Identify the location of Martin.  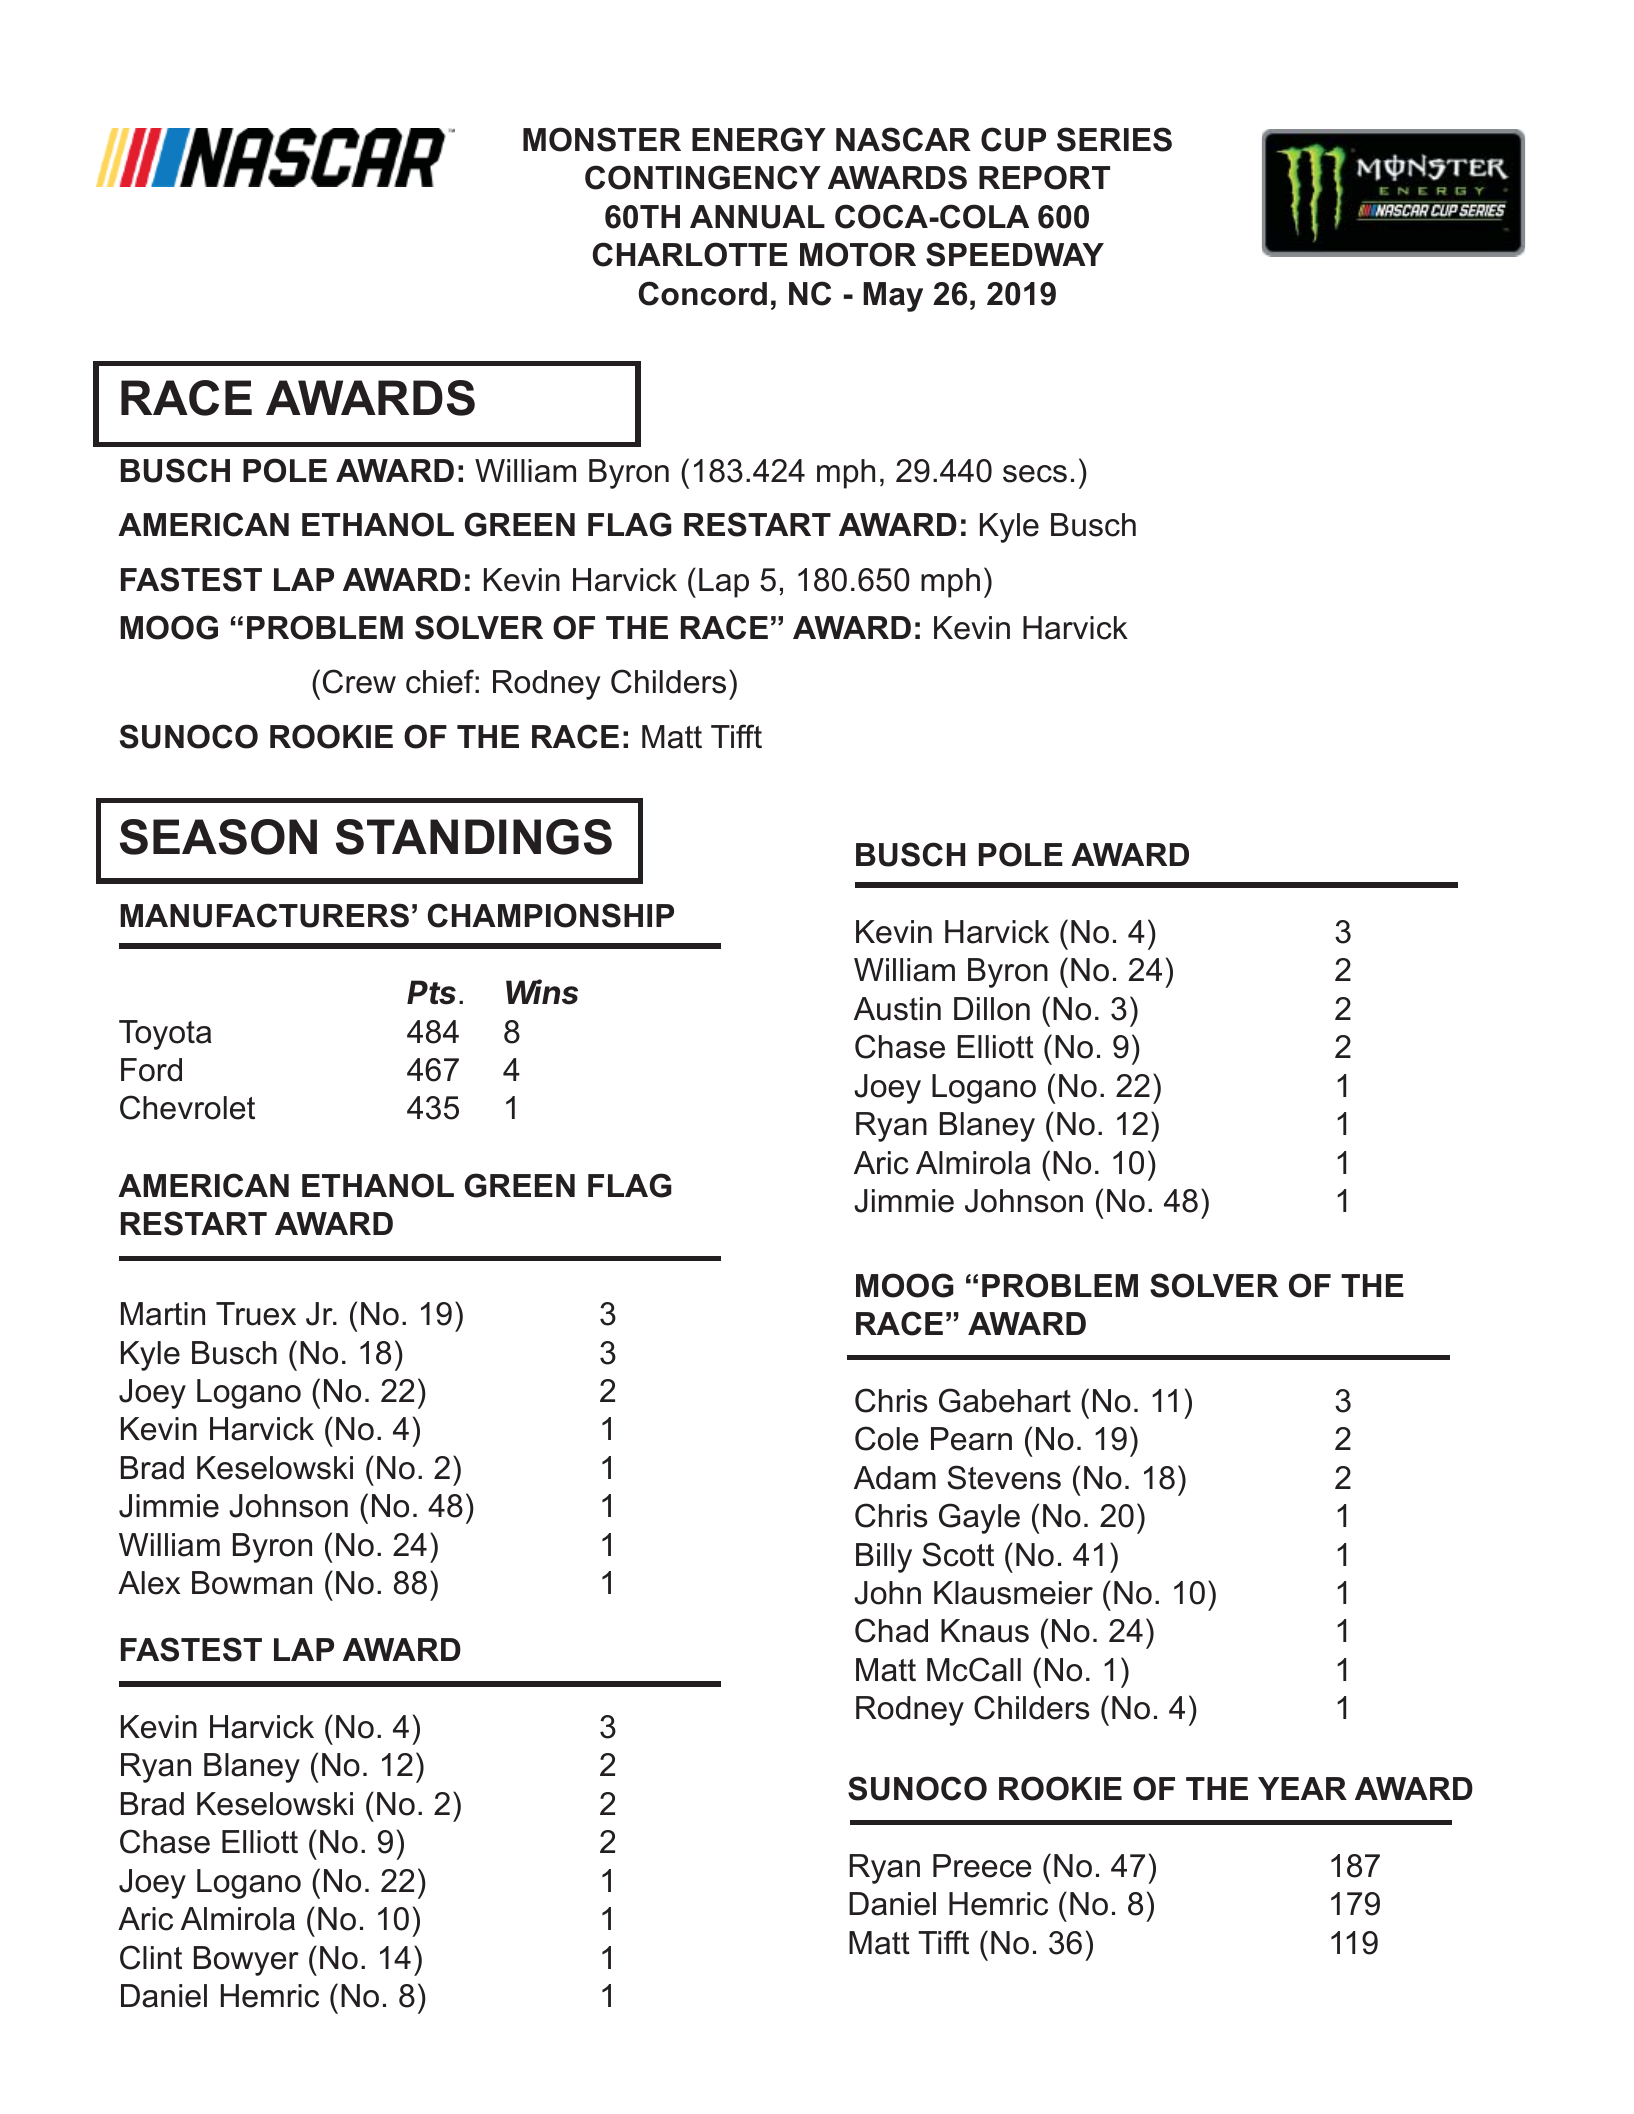
(163, 1314).
